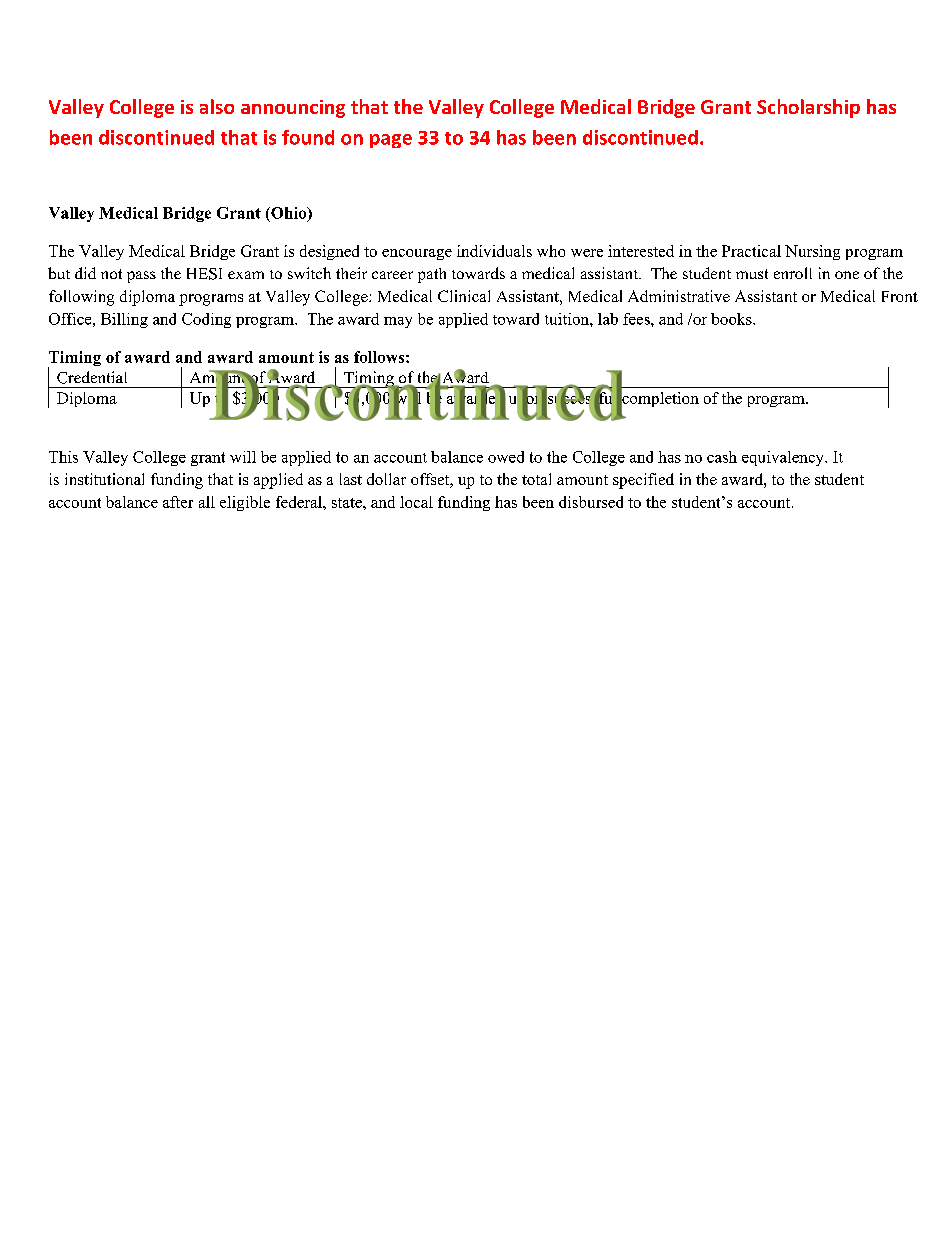 This document has width=952, height=1233. I want to click on Credential, so click(92, 377).
